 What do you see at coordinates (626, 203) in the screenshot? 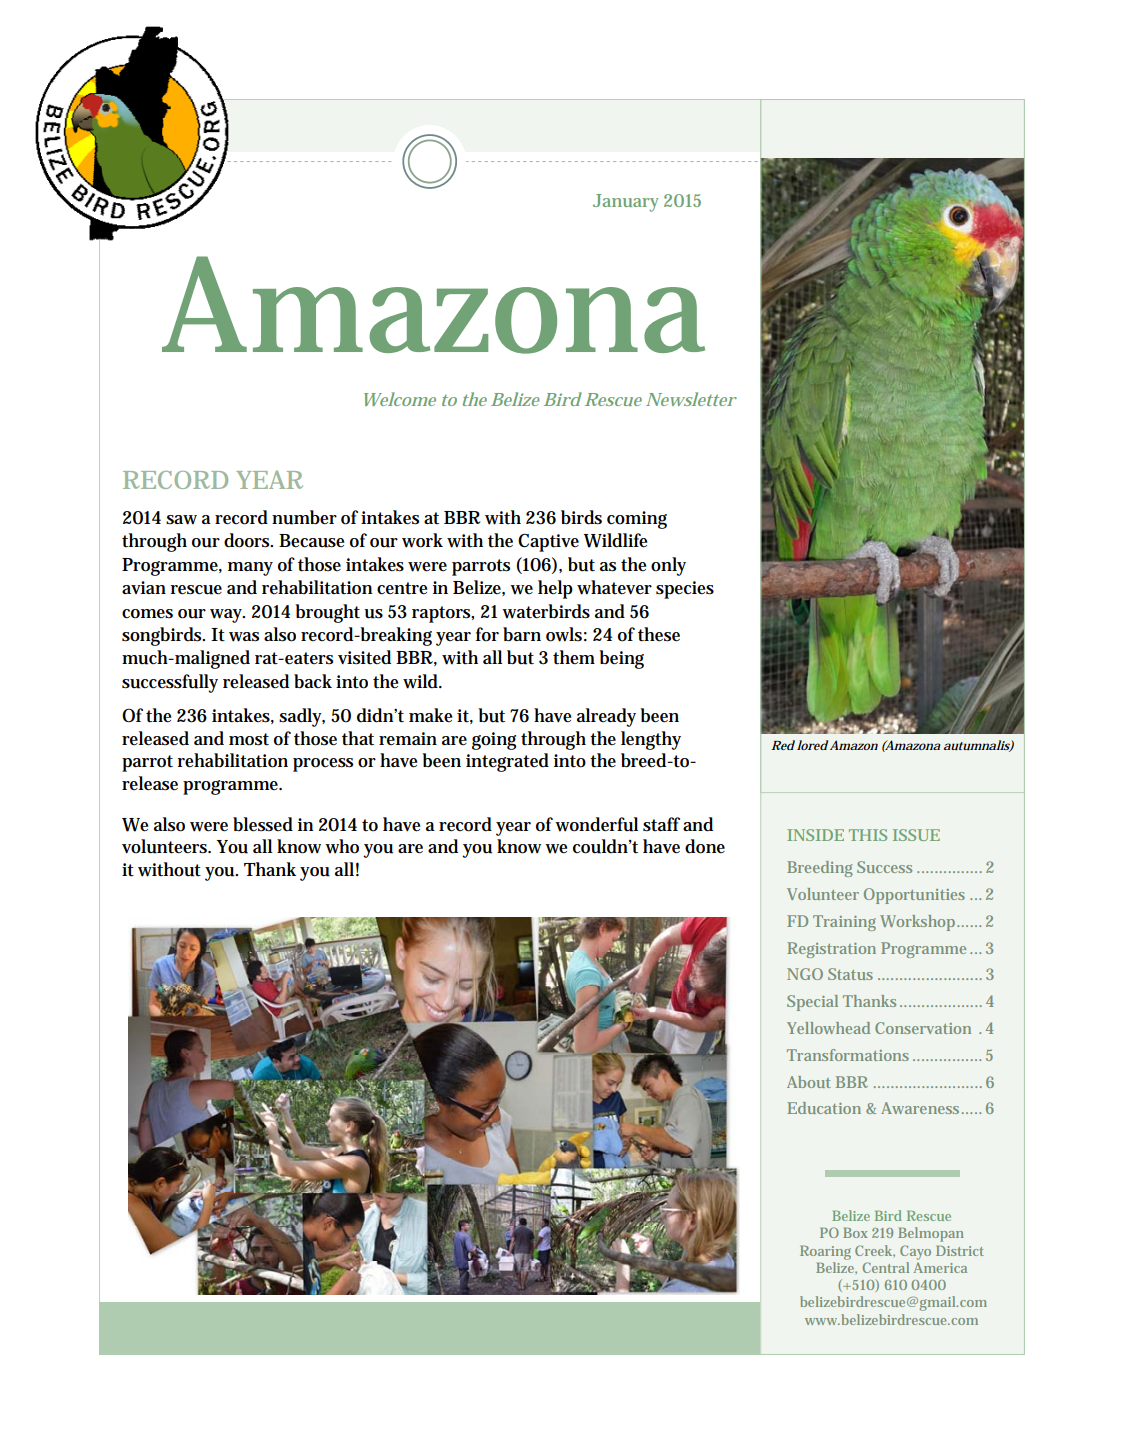
I see `January` at bounding box center [626, 203].
